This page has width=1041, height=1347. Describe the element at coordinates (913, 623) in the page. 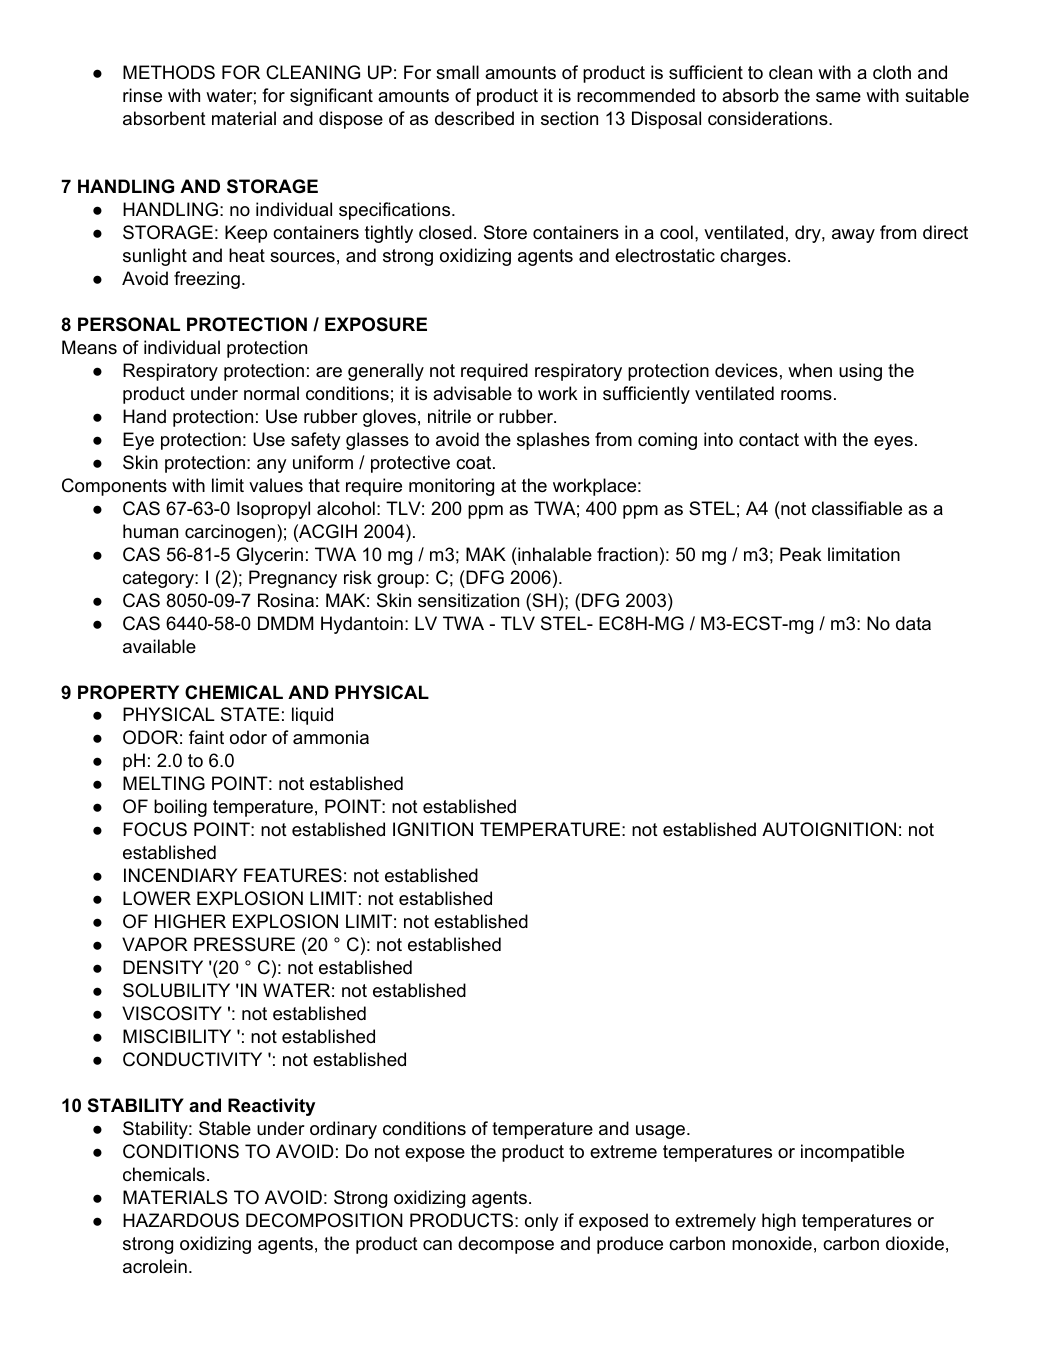

I see `data` at that location.
